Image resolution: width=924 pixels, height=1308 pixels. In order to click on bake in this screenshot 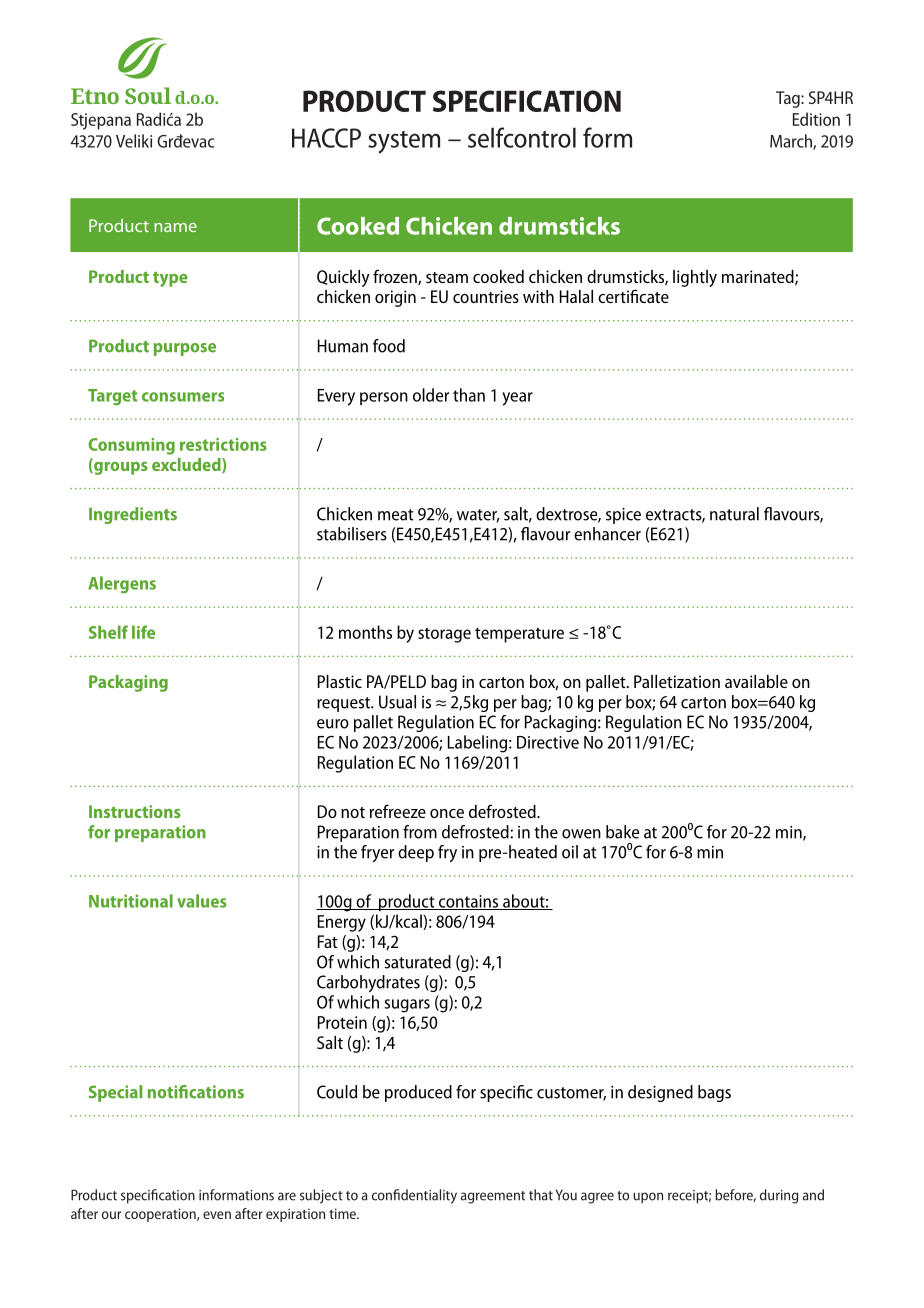, I will do `click(622, 832)`.
